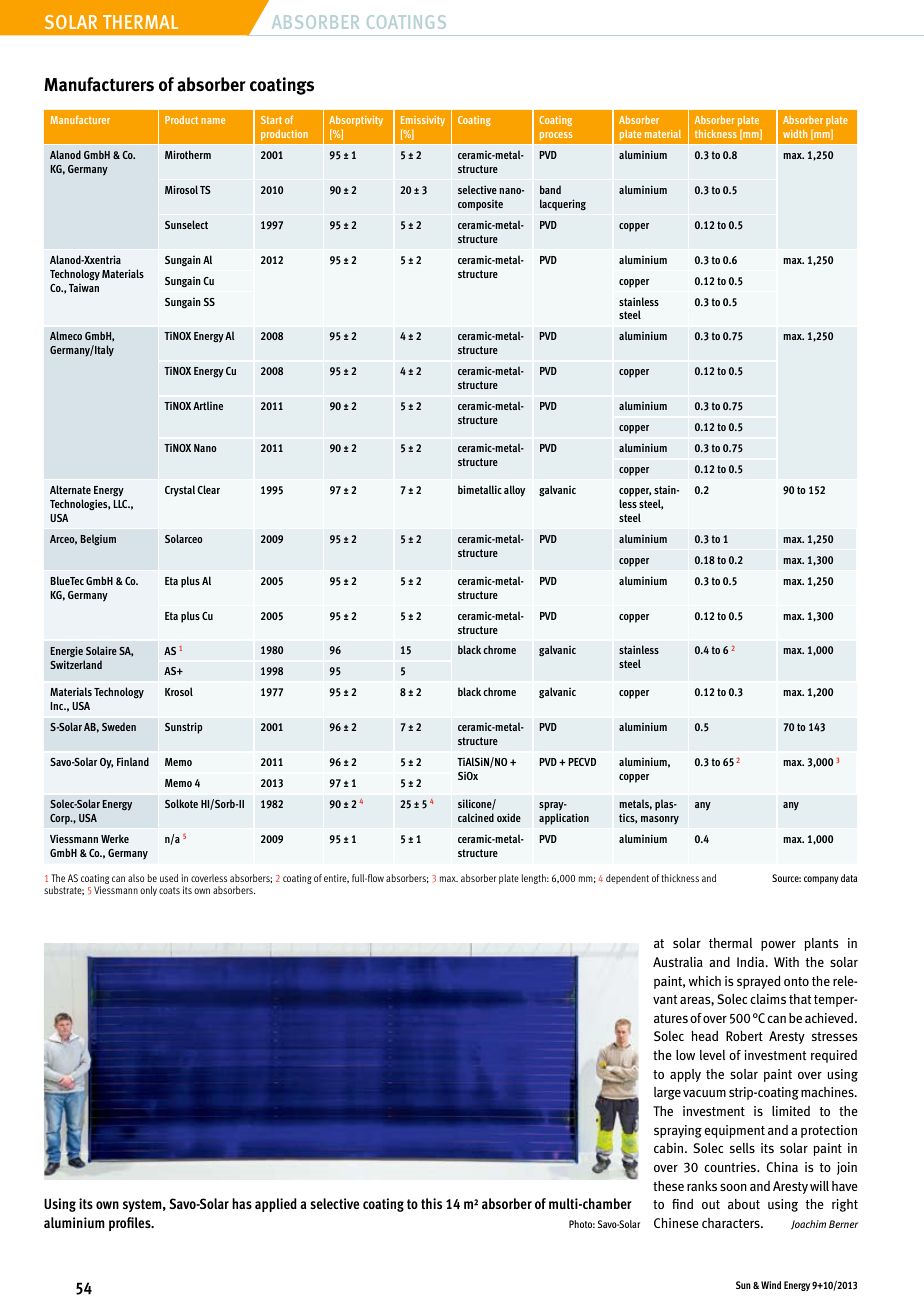  Describe the element at coordinates (131, 1224) in the screenshot. I see `profiles` at that location.
